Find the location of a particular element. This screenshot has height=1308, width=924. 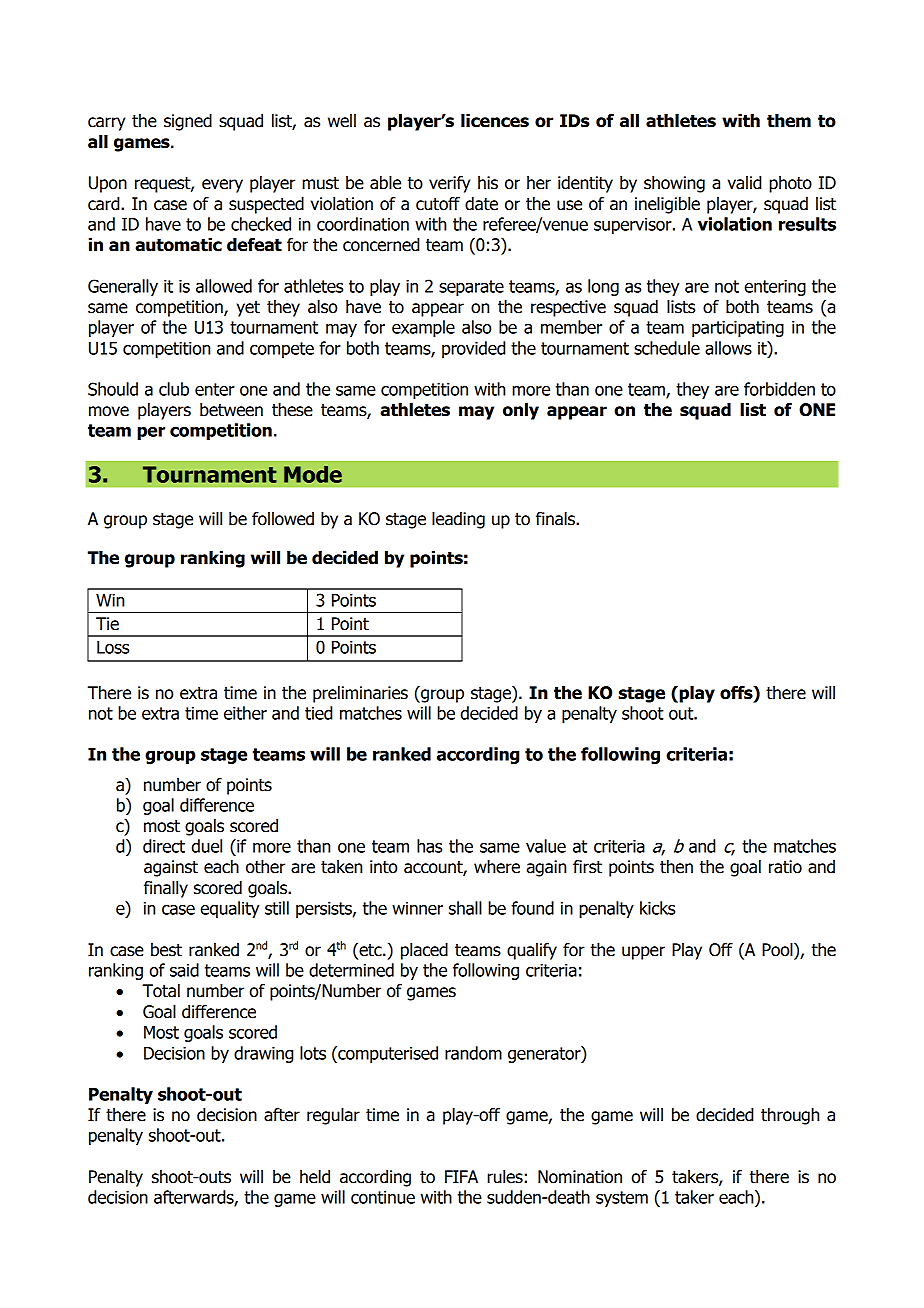

forbidden is located at coordinates (779, 389).
